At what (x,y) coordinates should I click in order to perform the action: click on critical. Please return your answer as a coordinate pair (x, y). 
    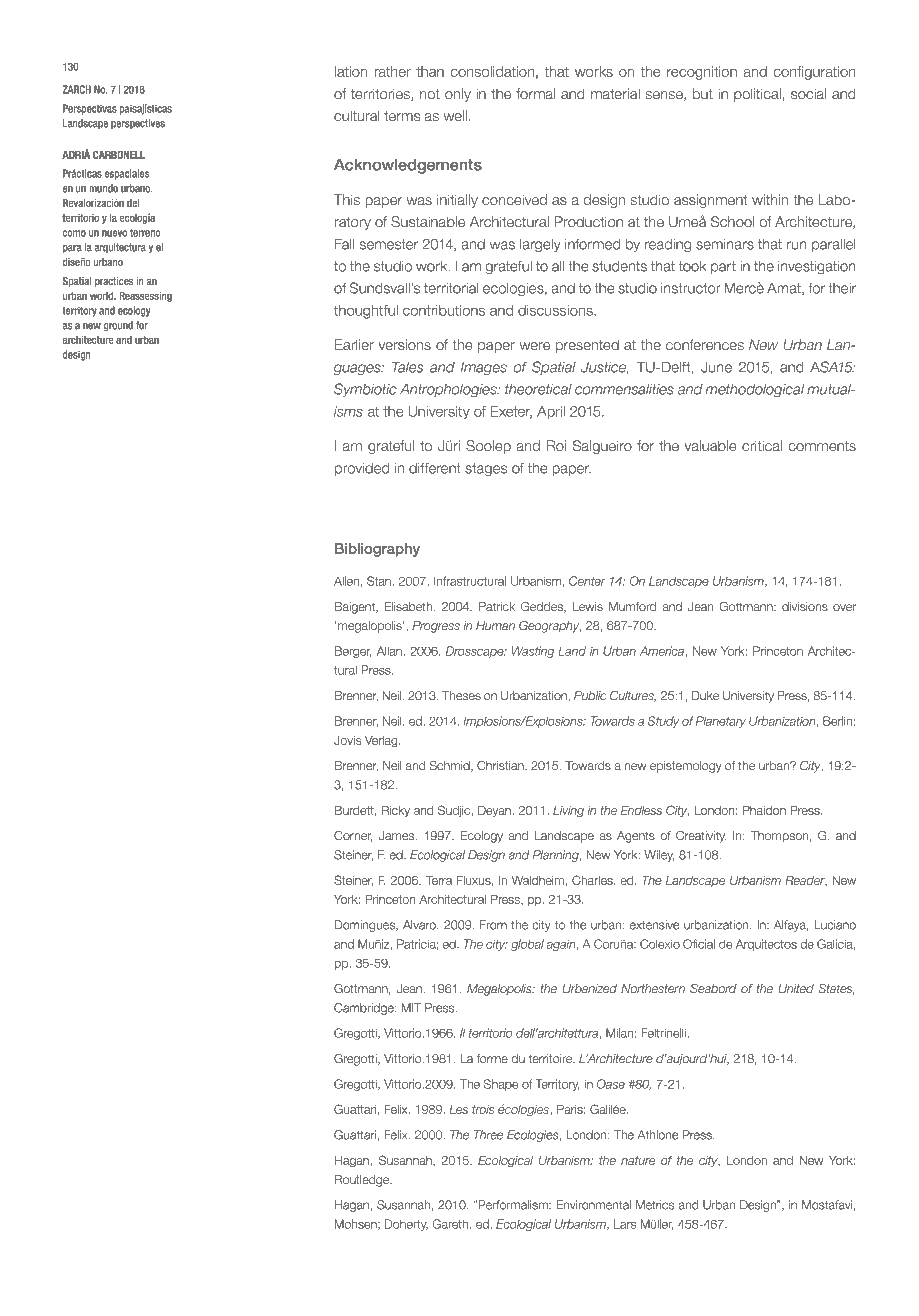
    Looking at the image, I should click on (762, 446).
